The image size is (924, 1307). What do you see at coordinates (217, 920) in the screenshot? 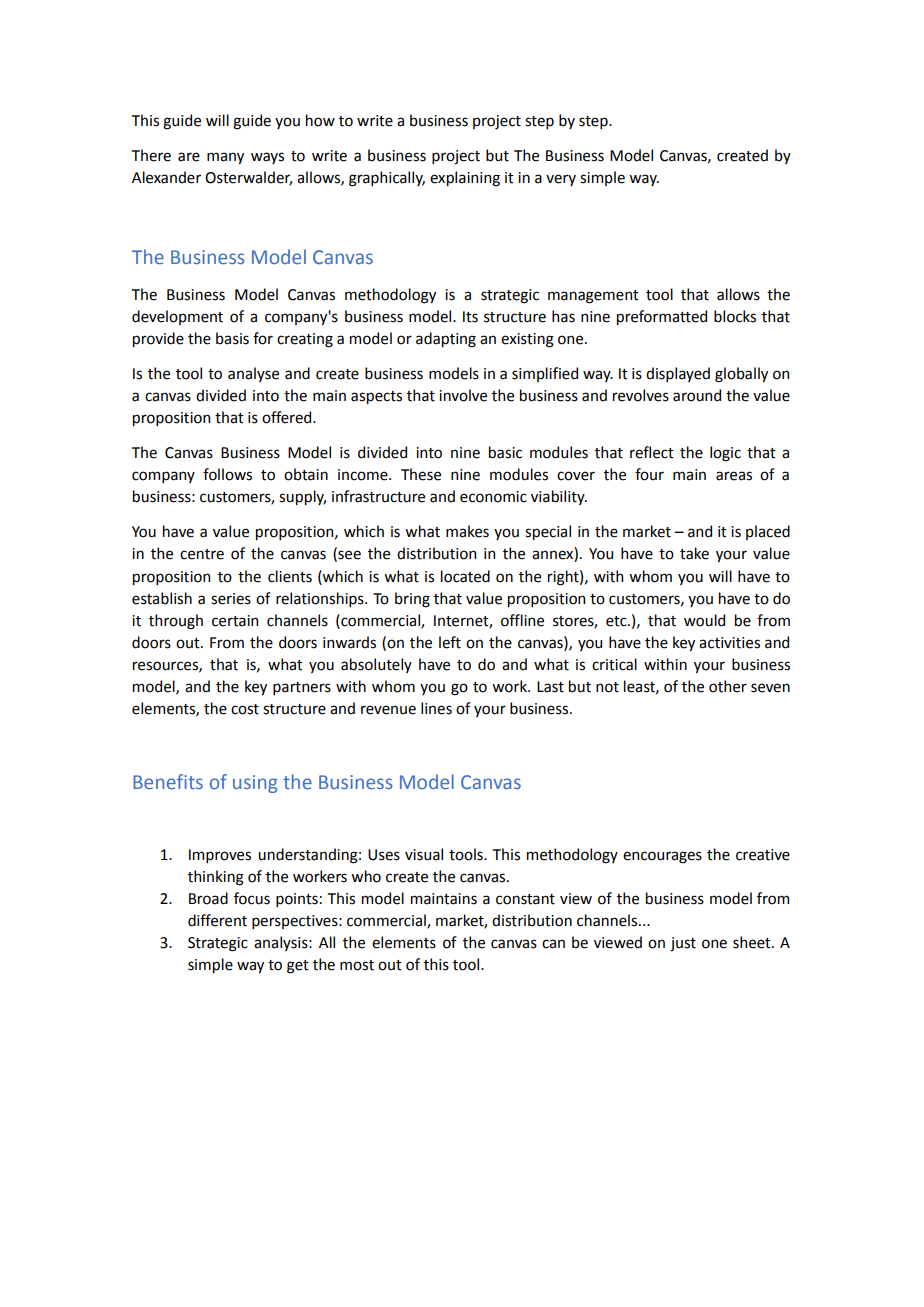
I see `different` at bounding box center [217, 920].
